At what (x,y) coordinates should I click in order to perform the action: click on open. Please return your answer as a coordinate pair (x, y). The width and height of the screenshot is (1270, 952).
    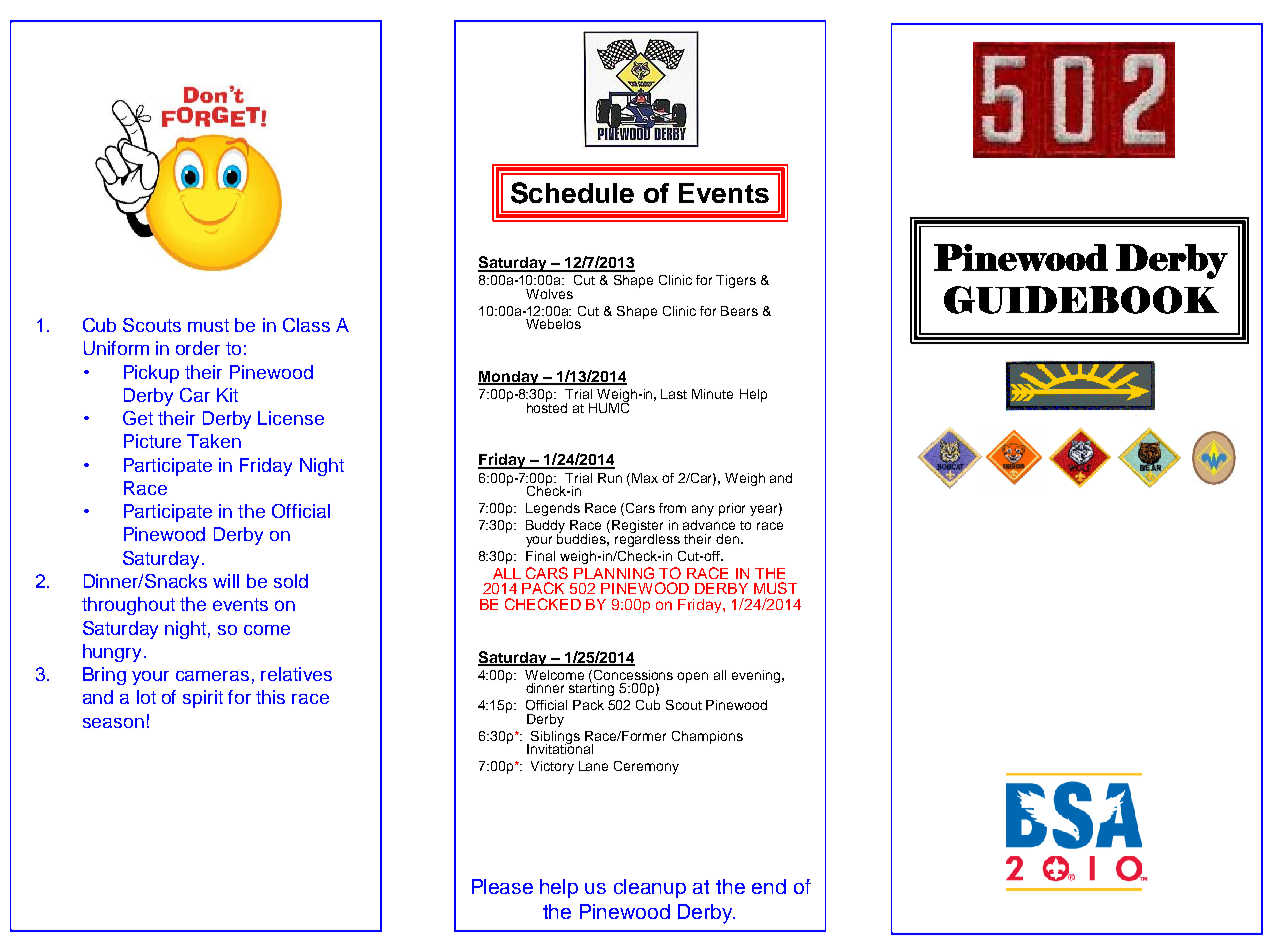
    Looking at the image, I should click on (692, 677).
